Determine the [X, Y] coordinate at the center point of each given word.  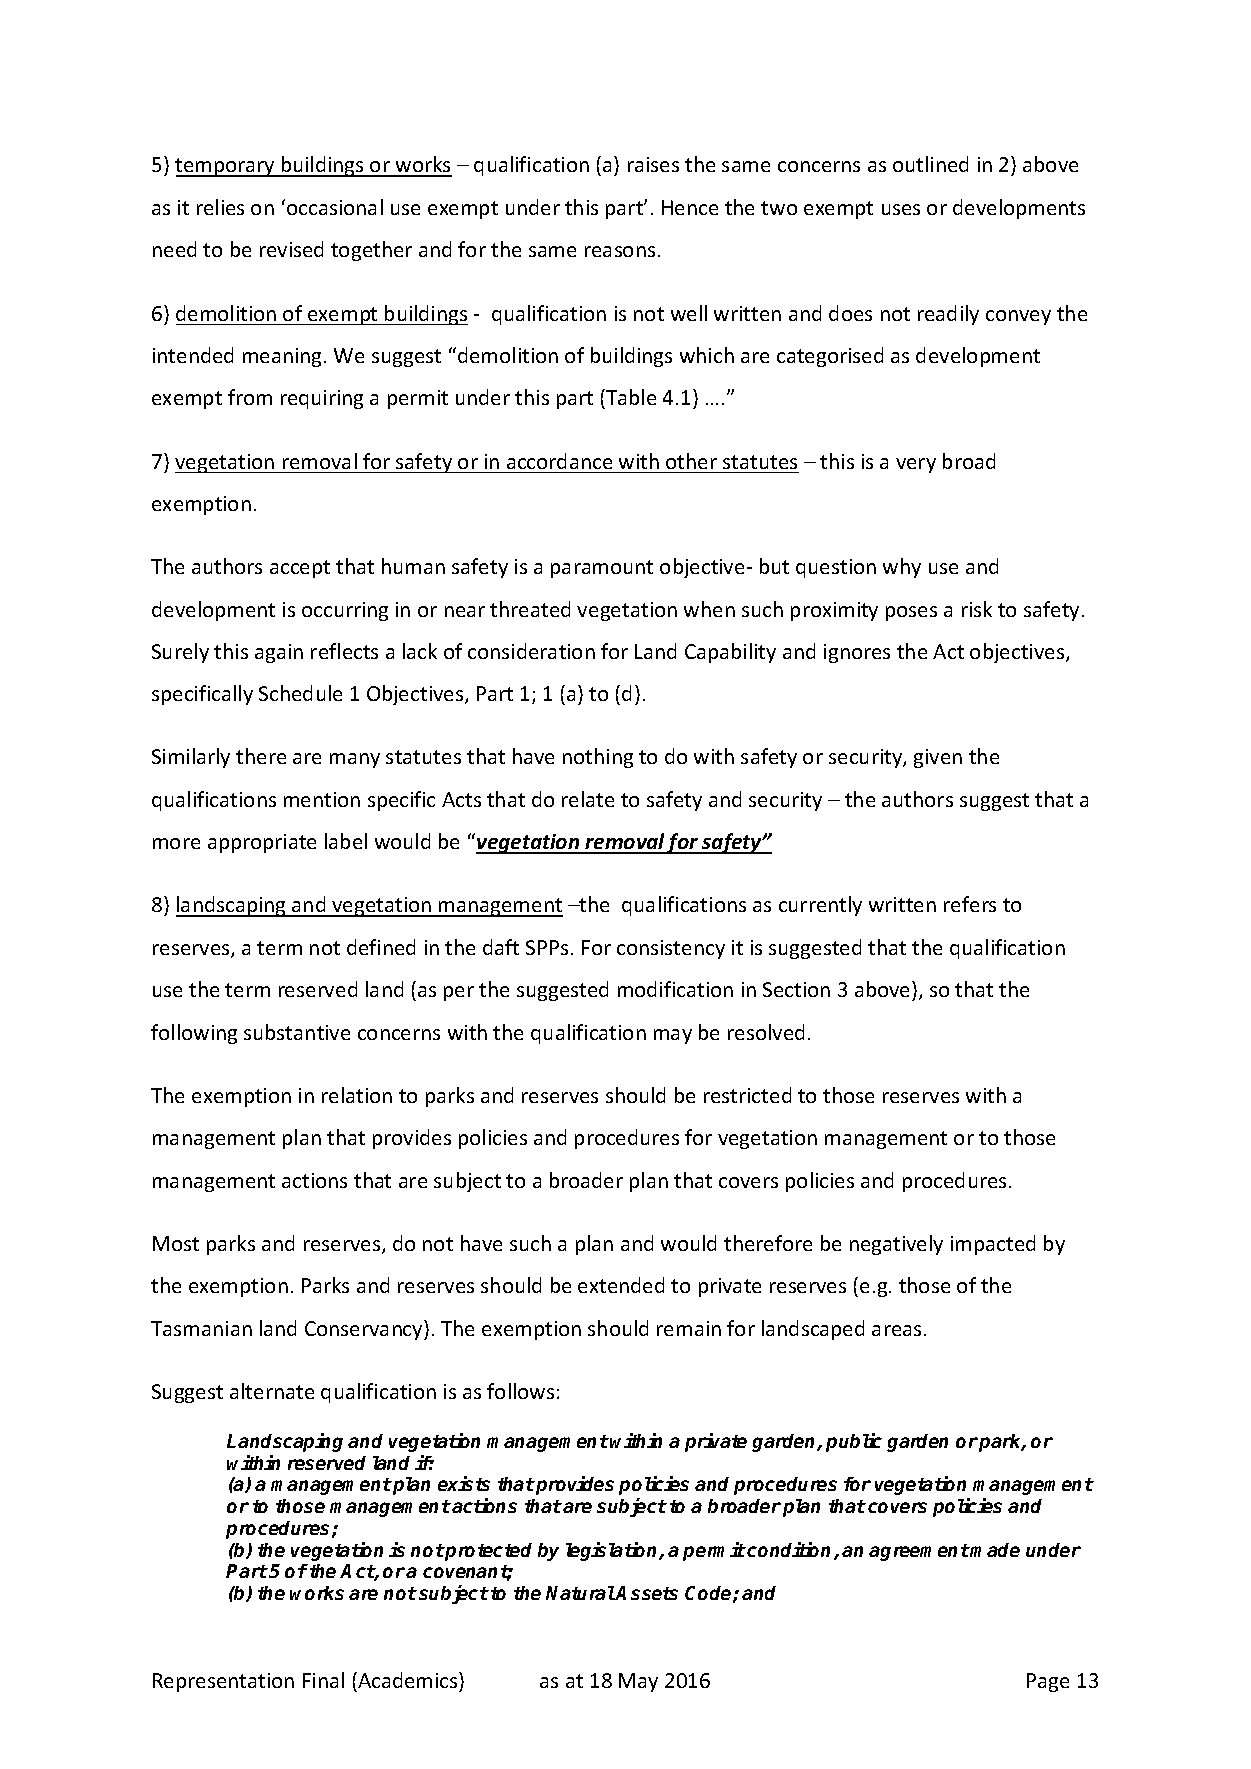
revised [291, 249]
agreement [919, 1552]
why [902, 568]
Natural [581, 1593]
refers [970, 904]
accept [300, 569]
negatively [896, 1245]
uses [901, 209]
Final [323, 1680]
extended [621, 1285]
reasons [620, 251]
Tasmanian [201, 1328]
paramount [602, 569]
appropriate [262, 843]
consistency [671, 949]
